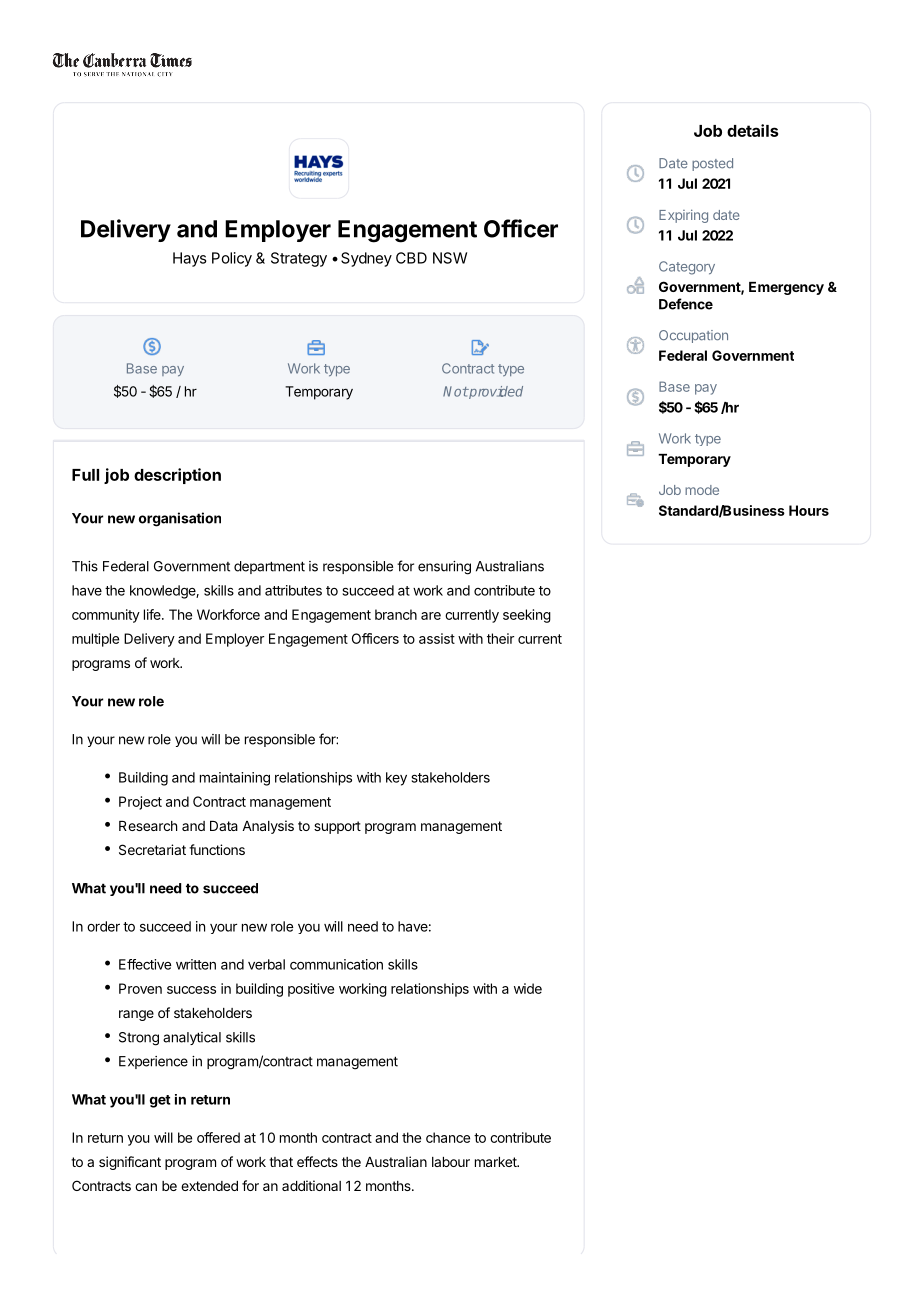 The width and height of the screenshot is (924, 1308). What do you see at coordinates (190, 259) in the screenshot?
I see `Hays` at bounding box center [190, 259].
